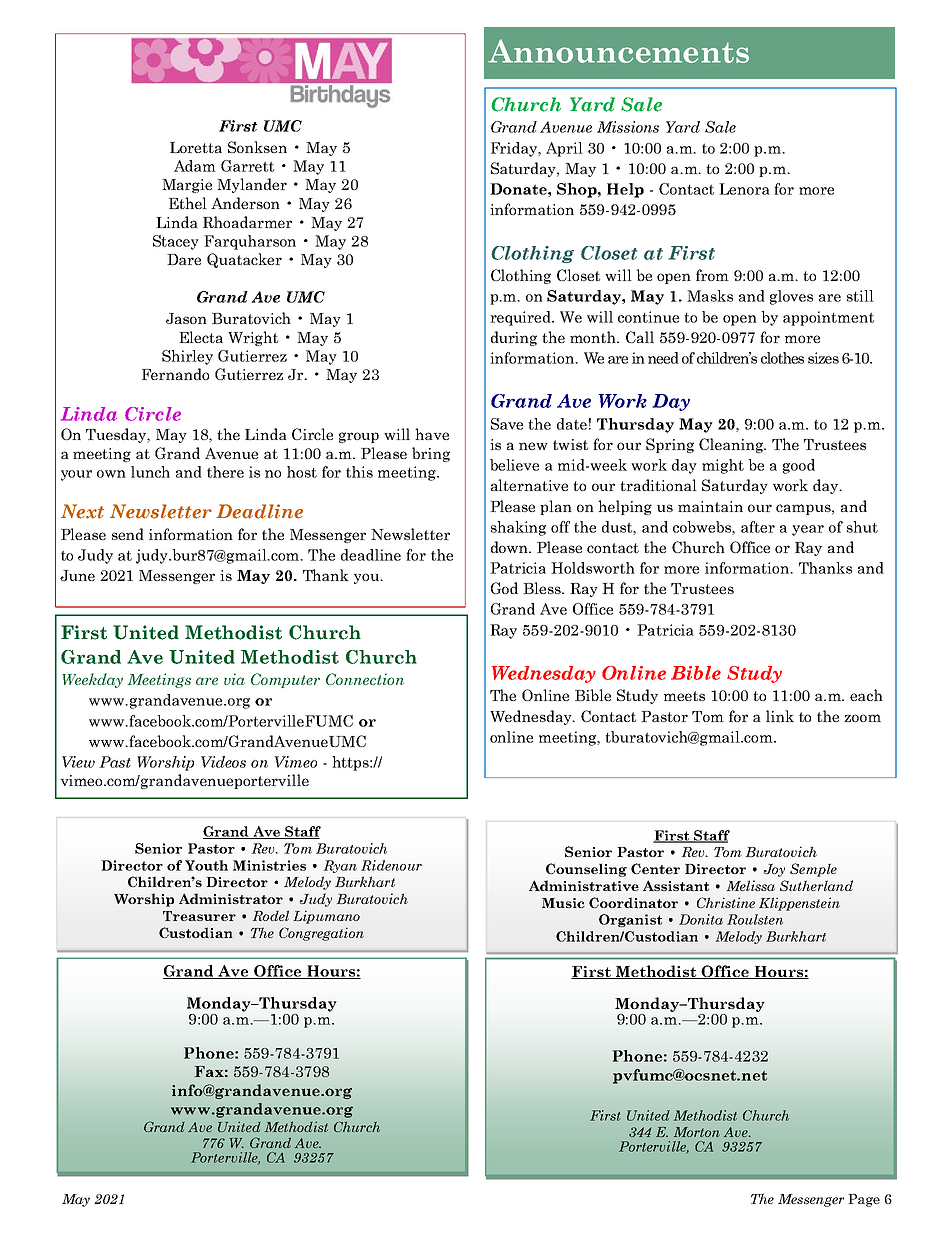  I want to click on during, so click(514, 338).
